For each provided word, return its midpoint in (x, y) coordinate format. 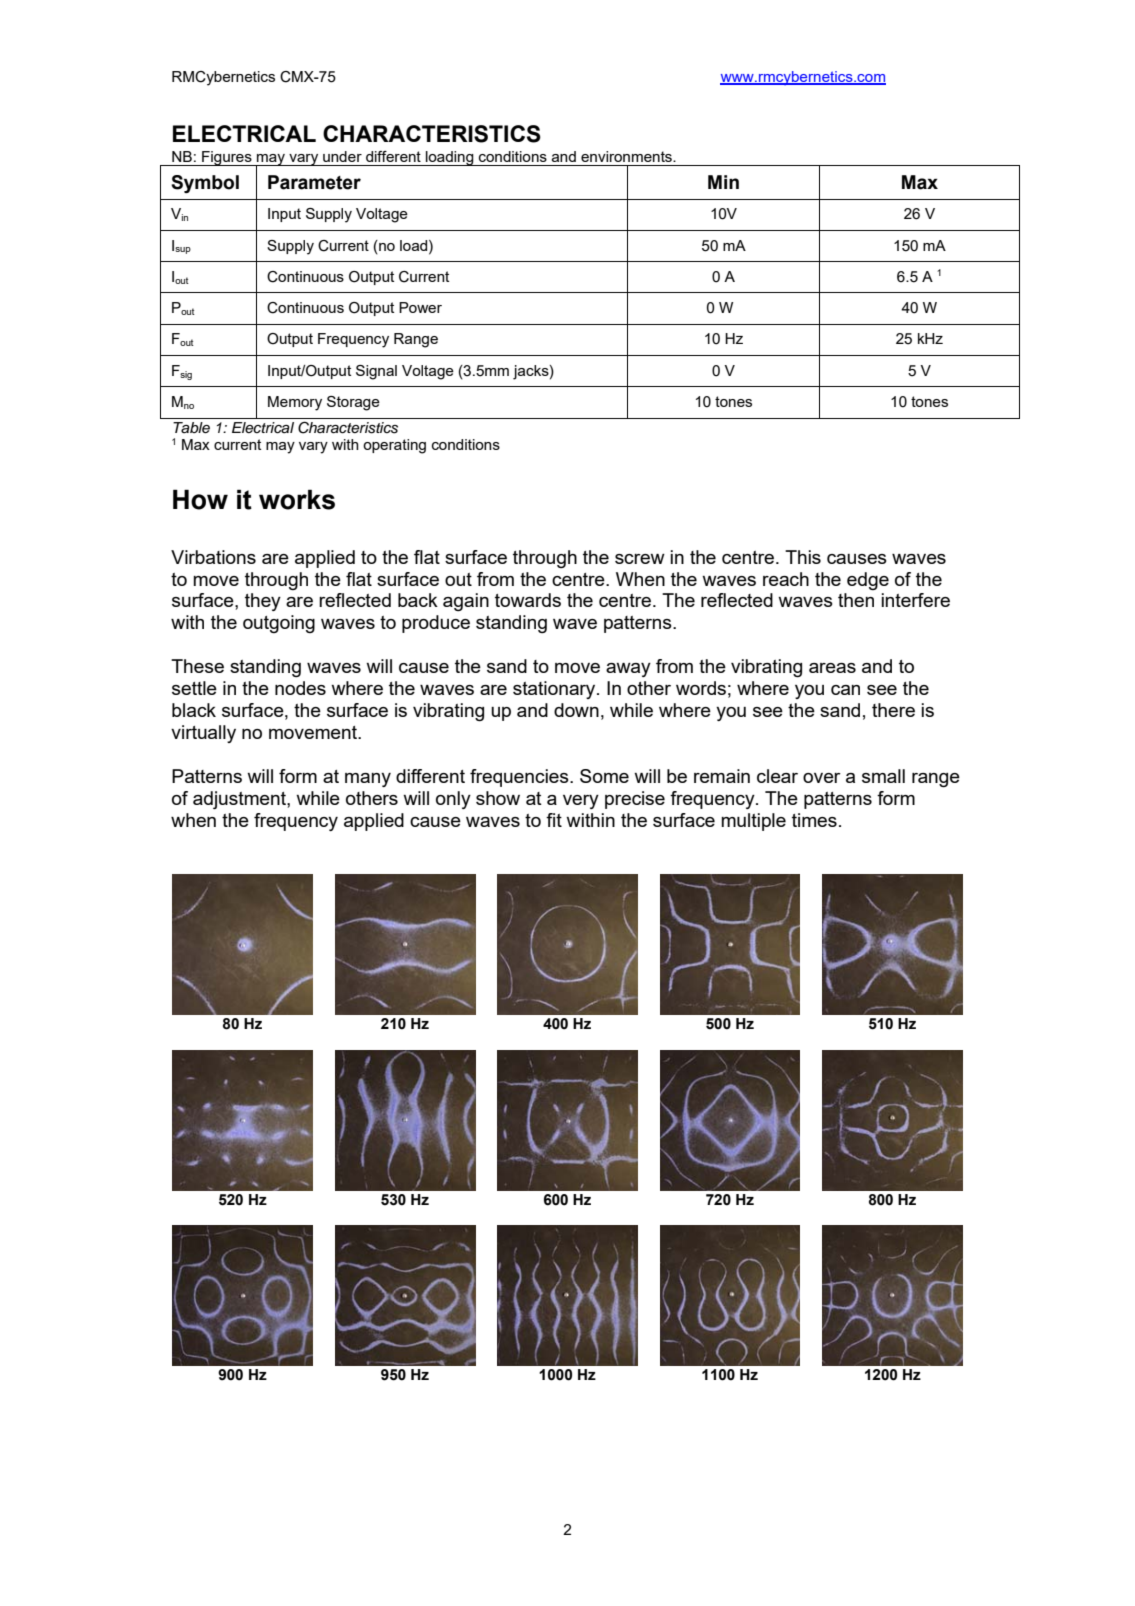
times (814, 820)
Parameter (314, 182)
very (581, 802)
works (297, 499)
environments (627, 156)
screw (640, 559)
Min (723, 182)
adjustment (240, 800)
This (803, 557)
